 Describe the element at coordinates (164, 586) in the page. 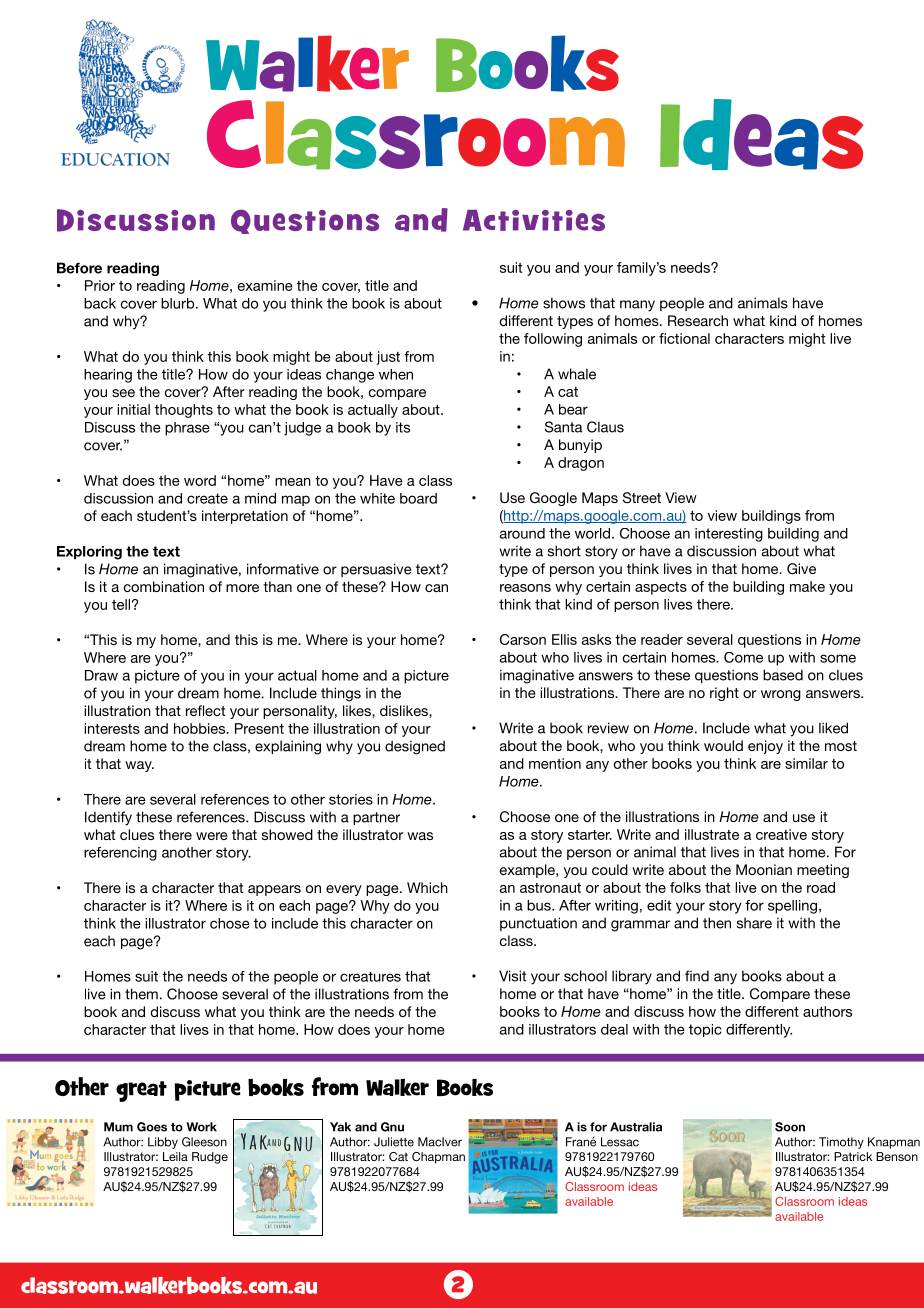

I see `combination` at that location.
